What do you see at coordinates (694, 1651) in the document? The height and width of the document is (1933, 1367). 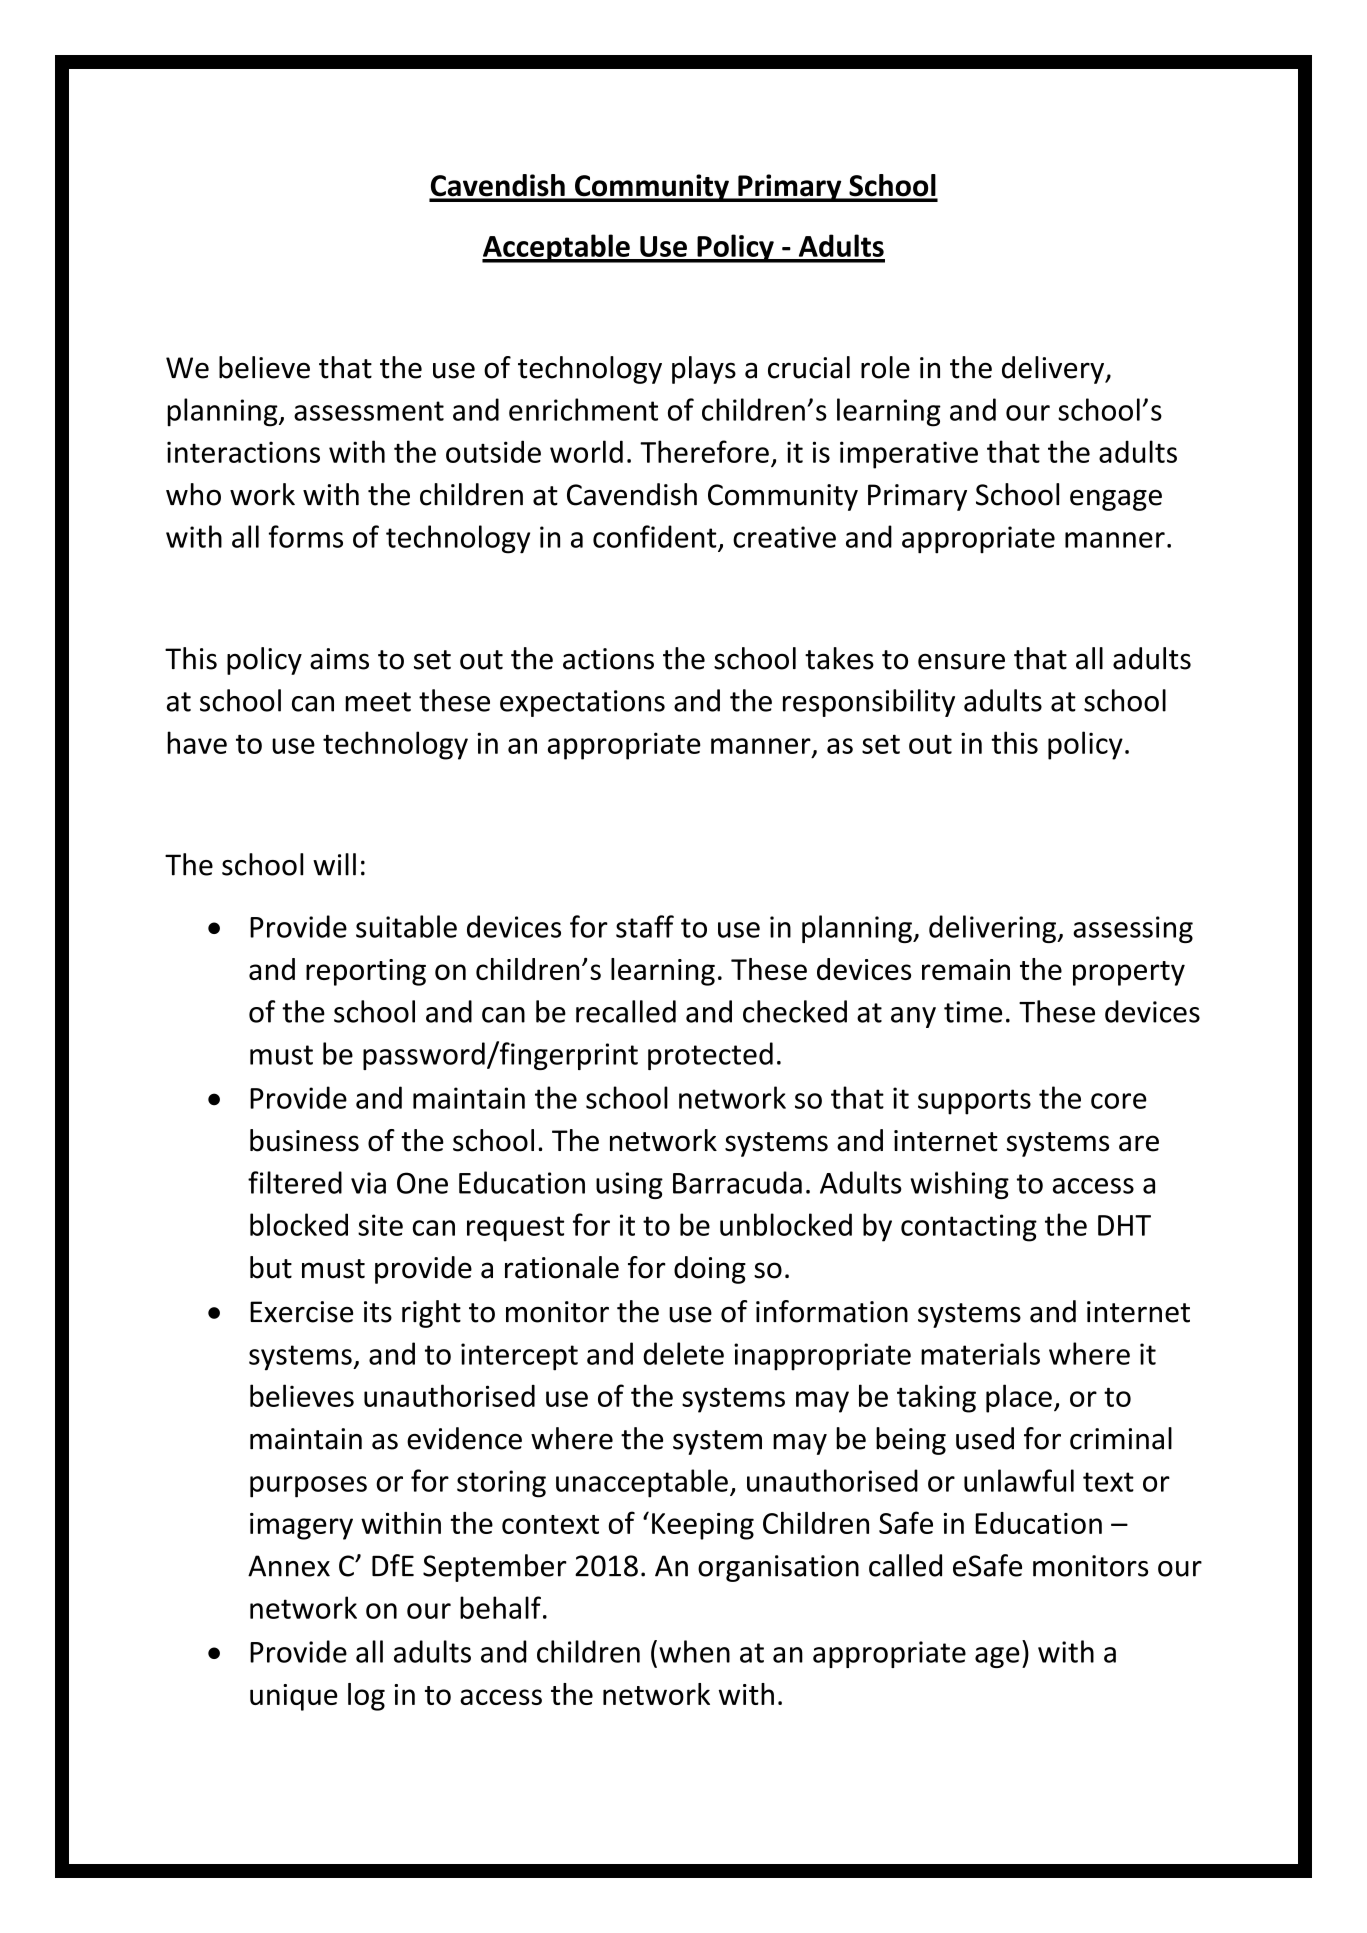 I see `when` at bounding box center [694, 1651].
